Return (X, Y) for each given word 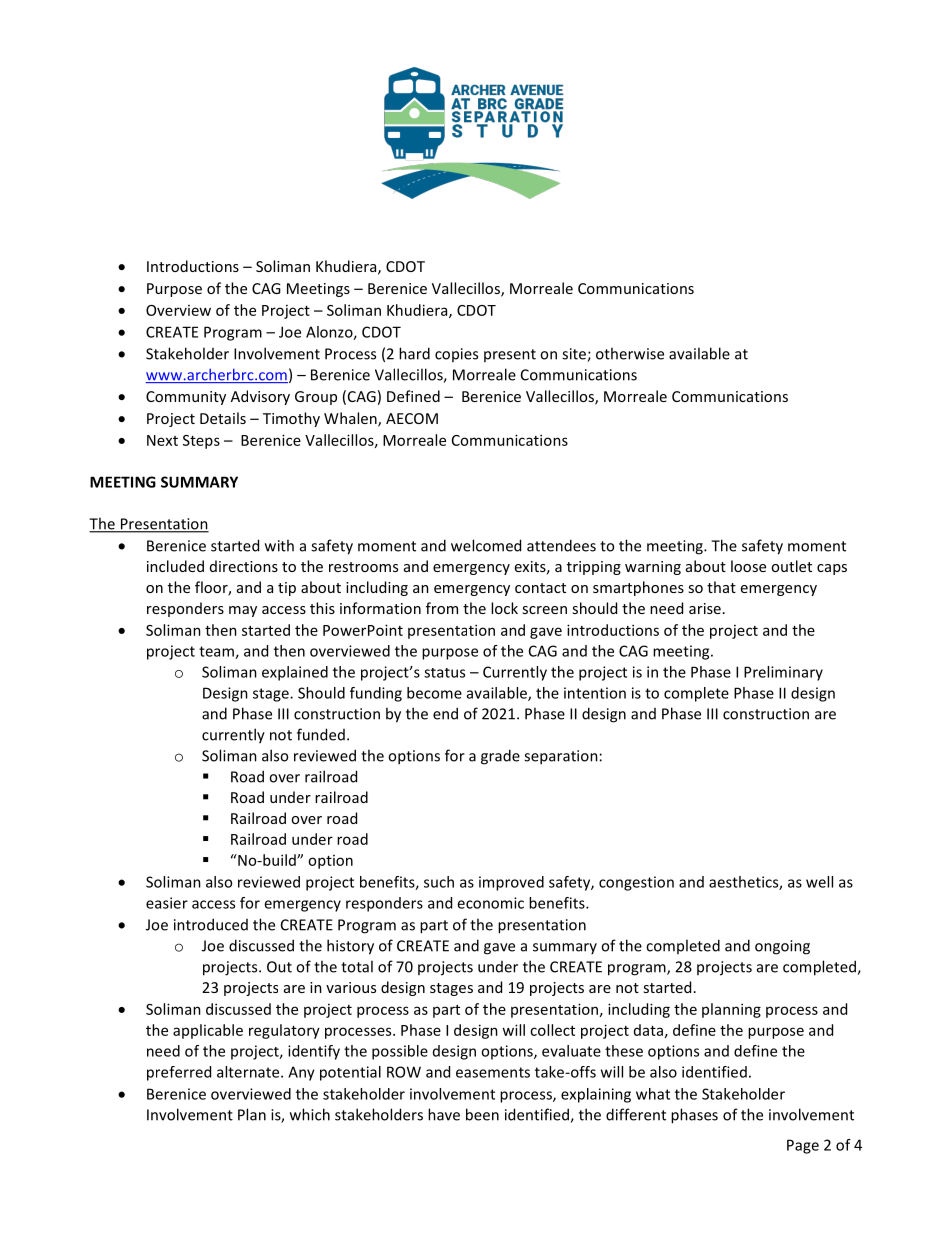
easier (167, 903)
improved (511, 883)
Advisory (260, 397)
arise (705, 608)
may (243, 611)
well (819, 882)
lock (504, 608)
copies (456, 355)
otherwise (630, 353)
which (310, 1114)
